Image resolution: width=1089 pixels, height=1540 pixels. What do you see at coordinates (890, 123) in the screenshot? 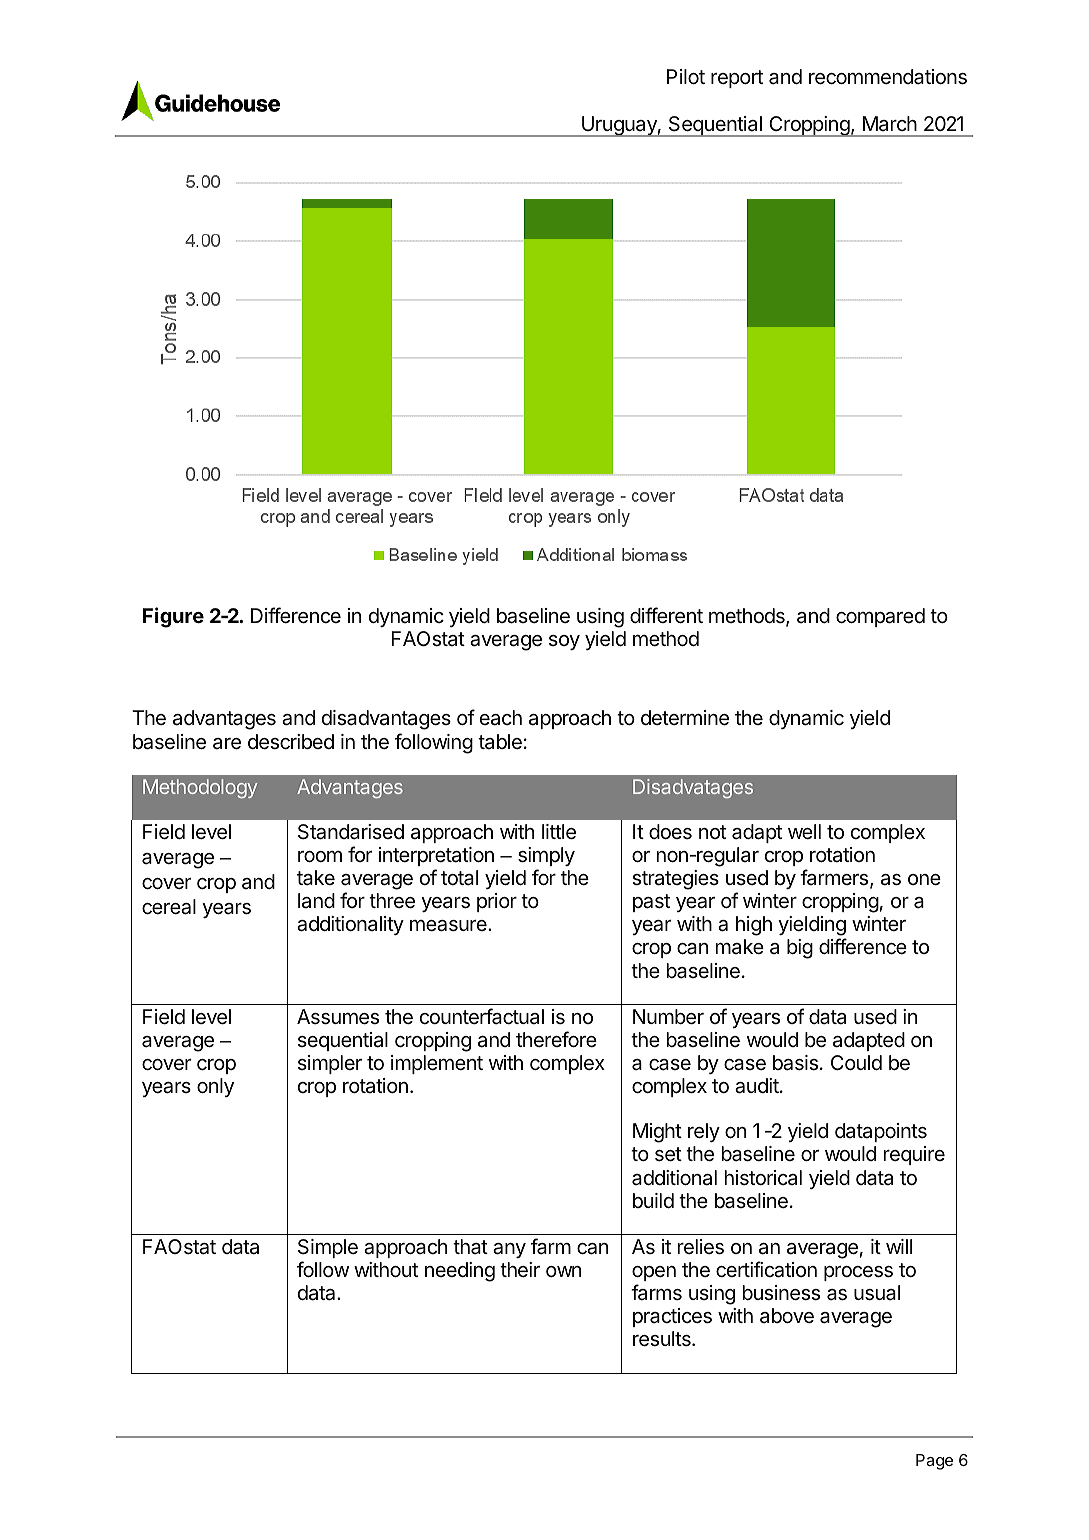
I see `March` at bounding box center [890, 123].
